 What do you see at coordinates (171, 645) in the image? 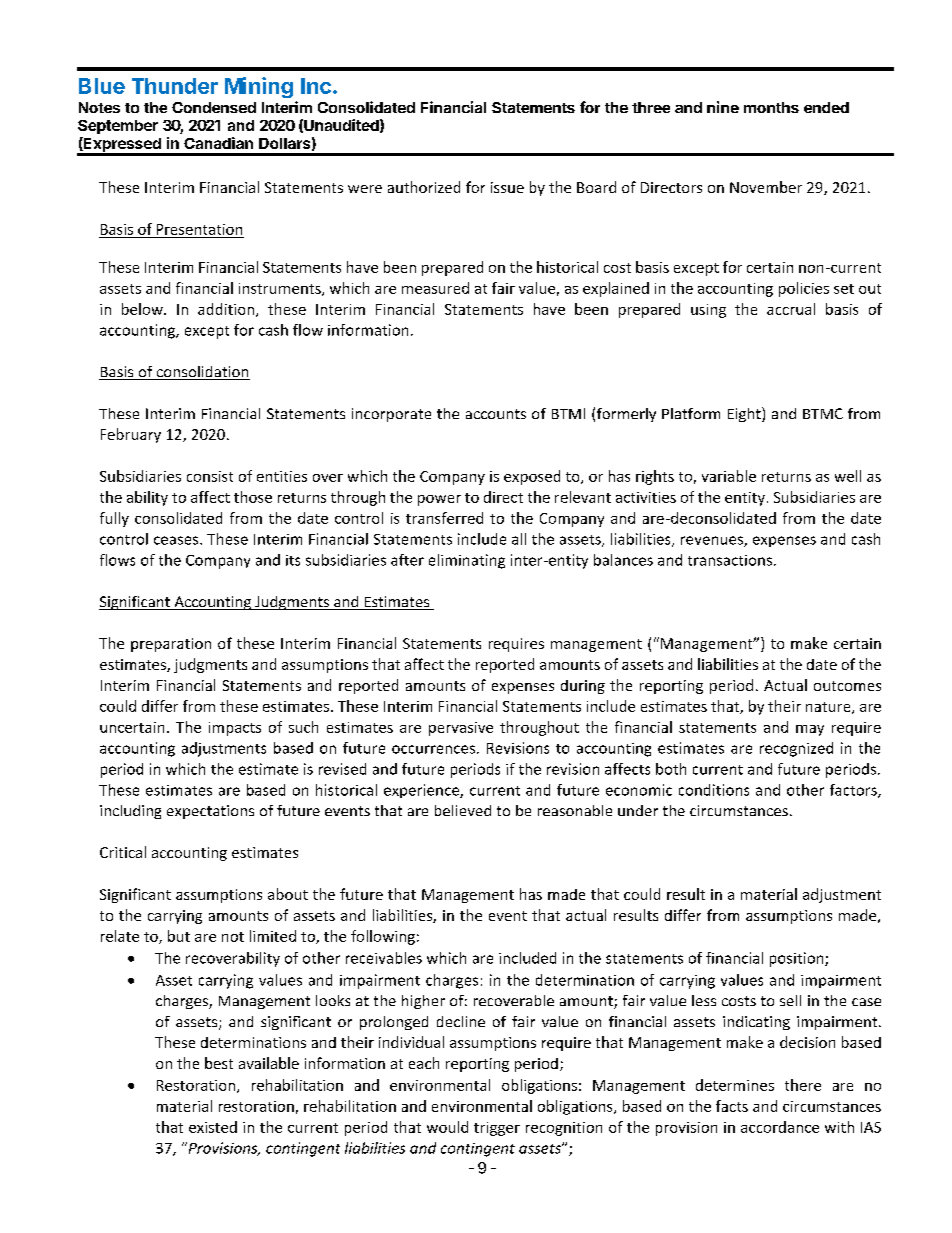
I see `preparation` at bounding box center [171, 645].
